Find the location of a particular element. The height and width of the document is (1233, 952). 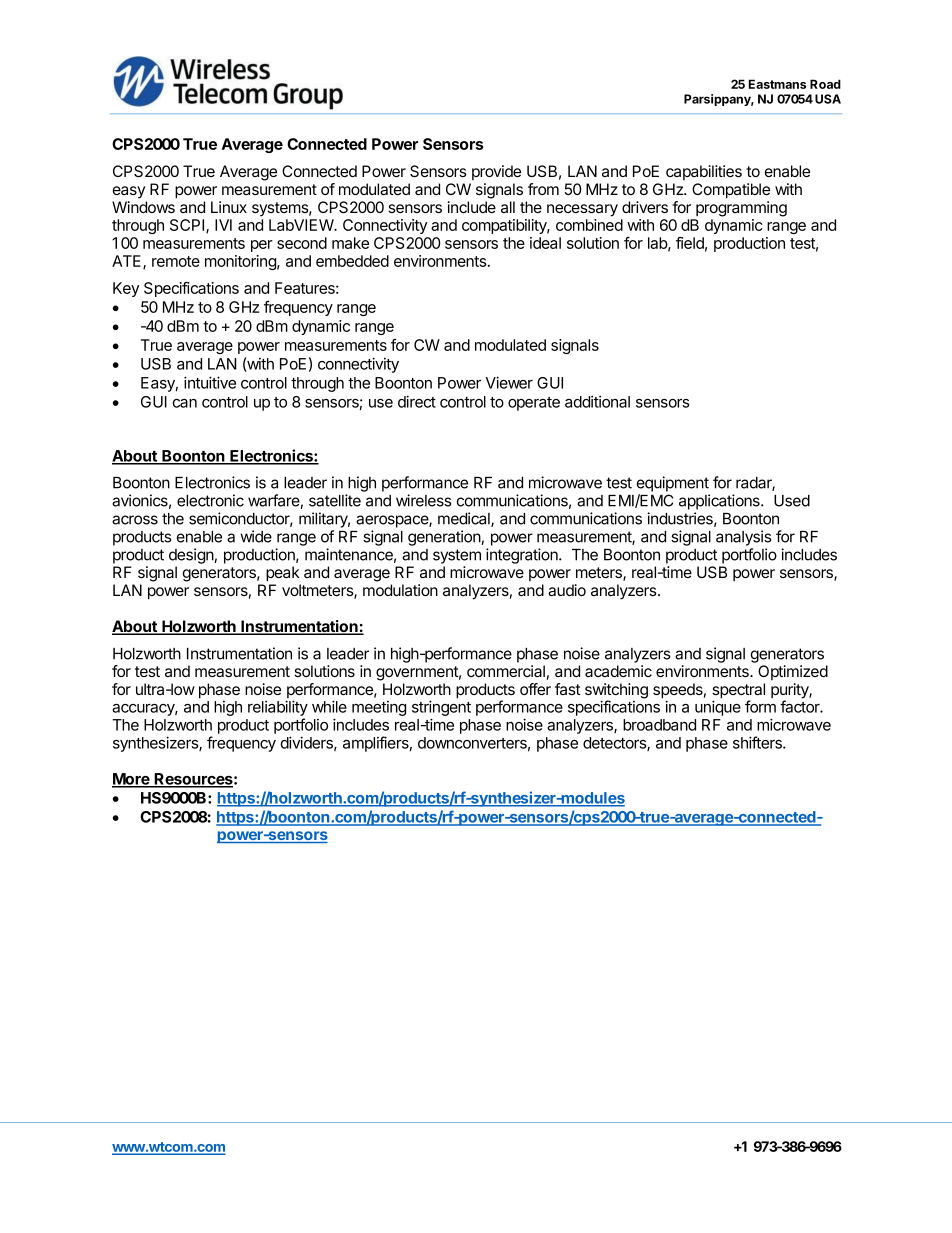

equipment is located at coordinates (673, 484).
